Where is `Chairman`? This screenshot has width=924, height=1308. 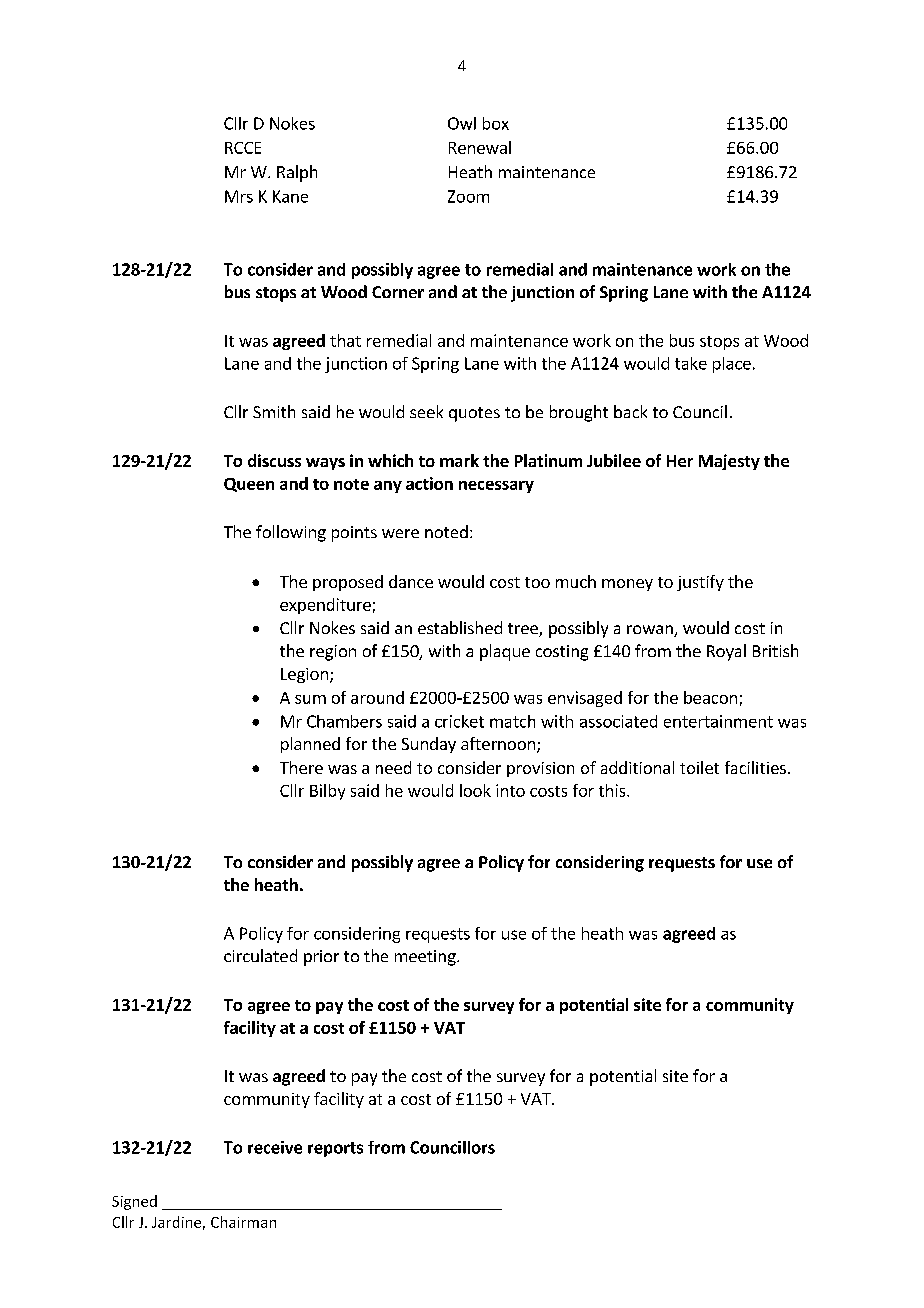
Chairman is located at coordinates (243, 1222).
